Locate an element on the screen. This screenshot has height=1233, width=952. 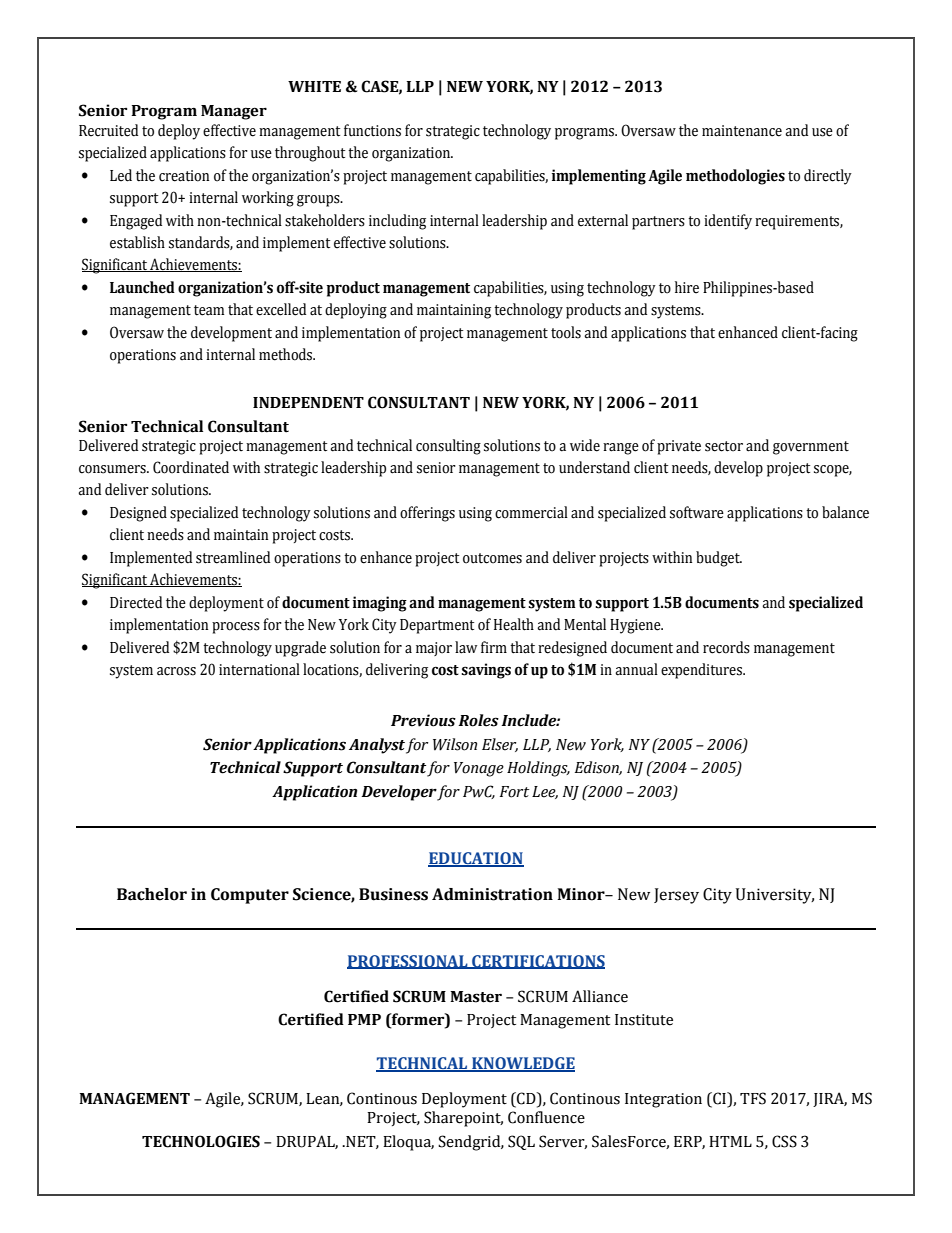
maintenance is located at coordinates (742, 131).
